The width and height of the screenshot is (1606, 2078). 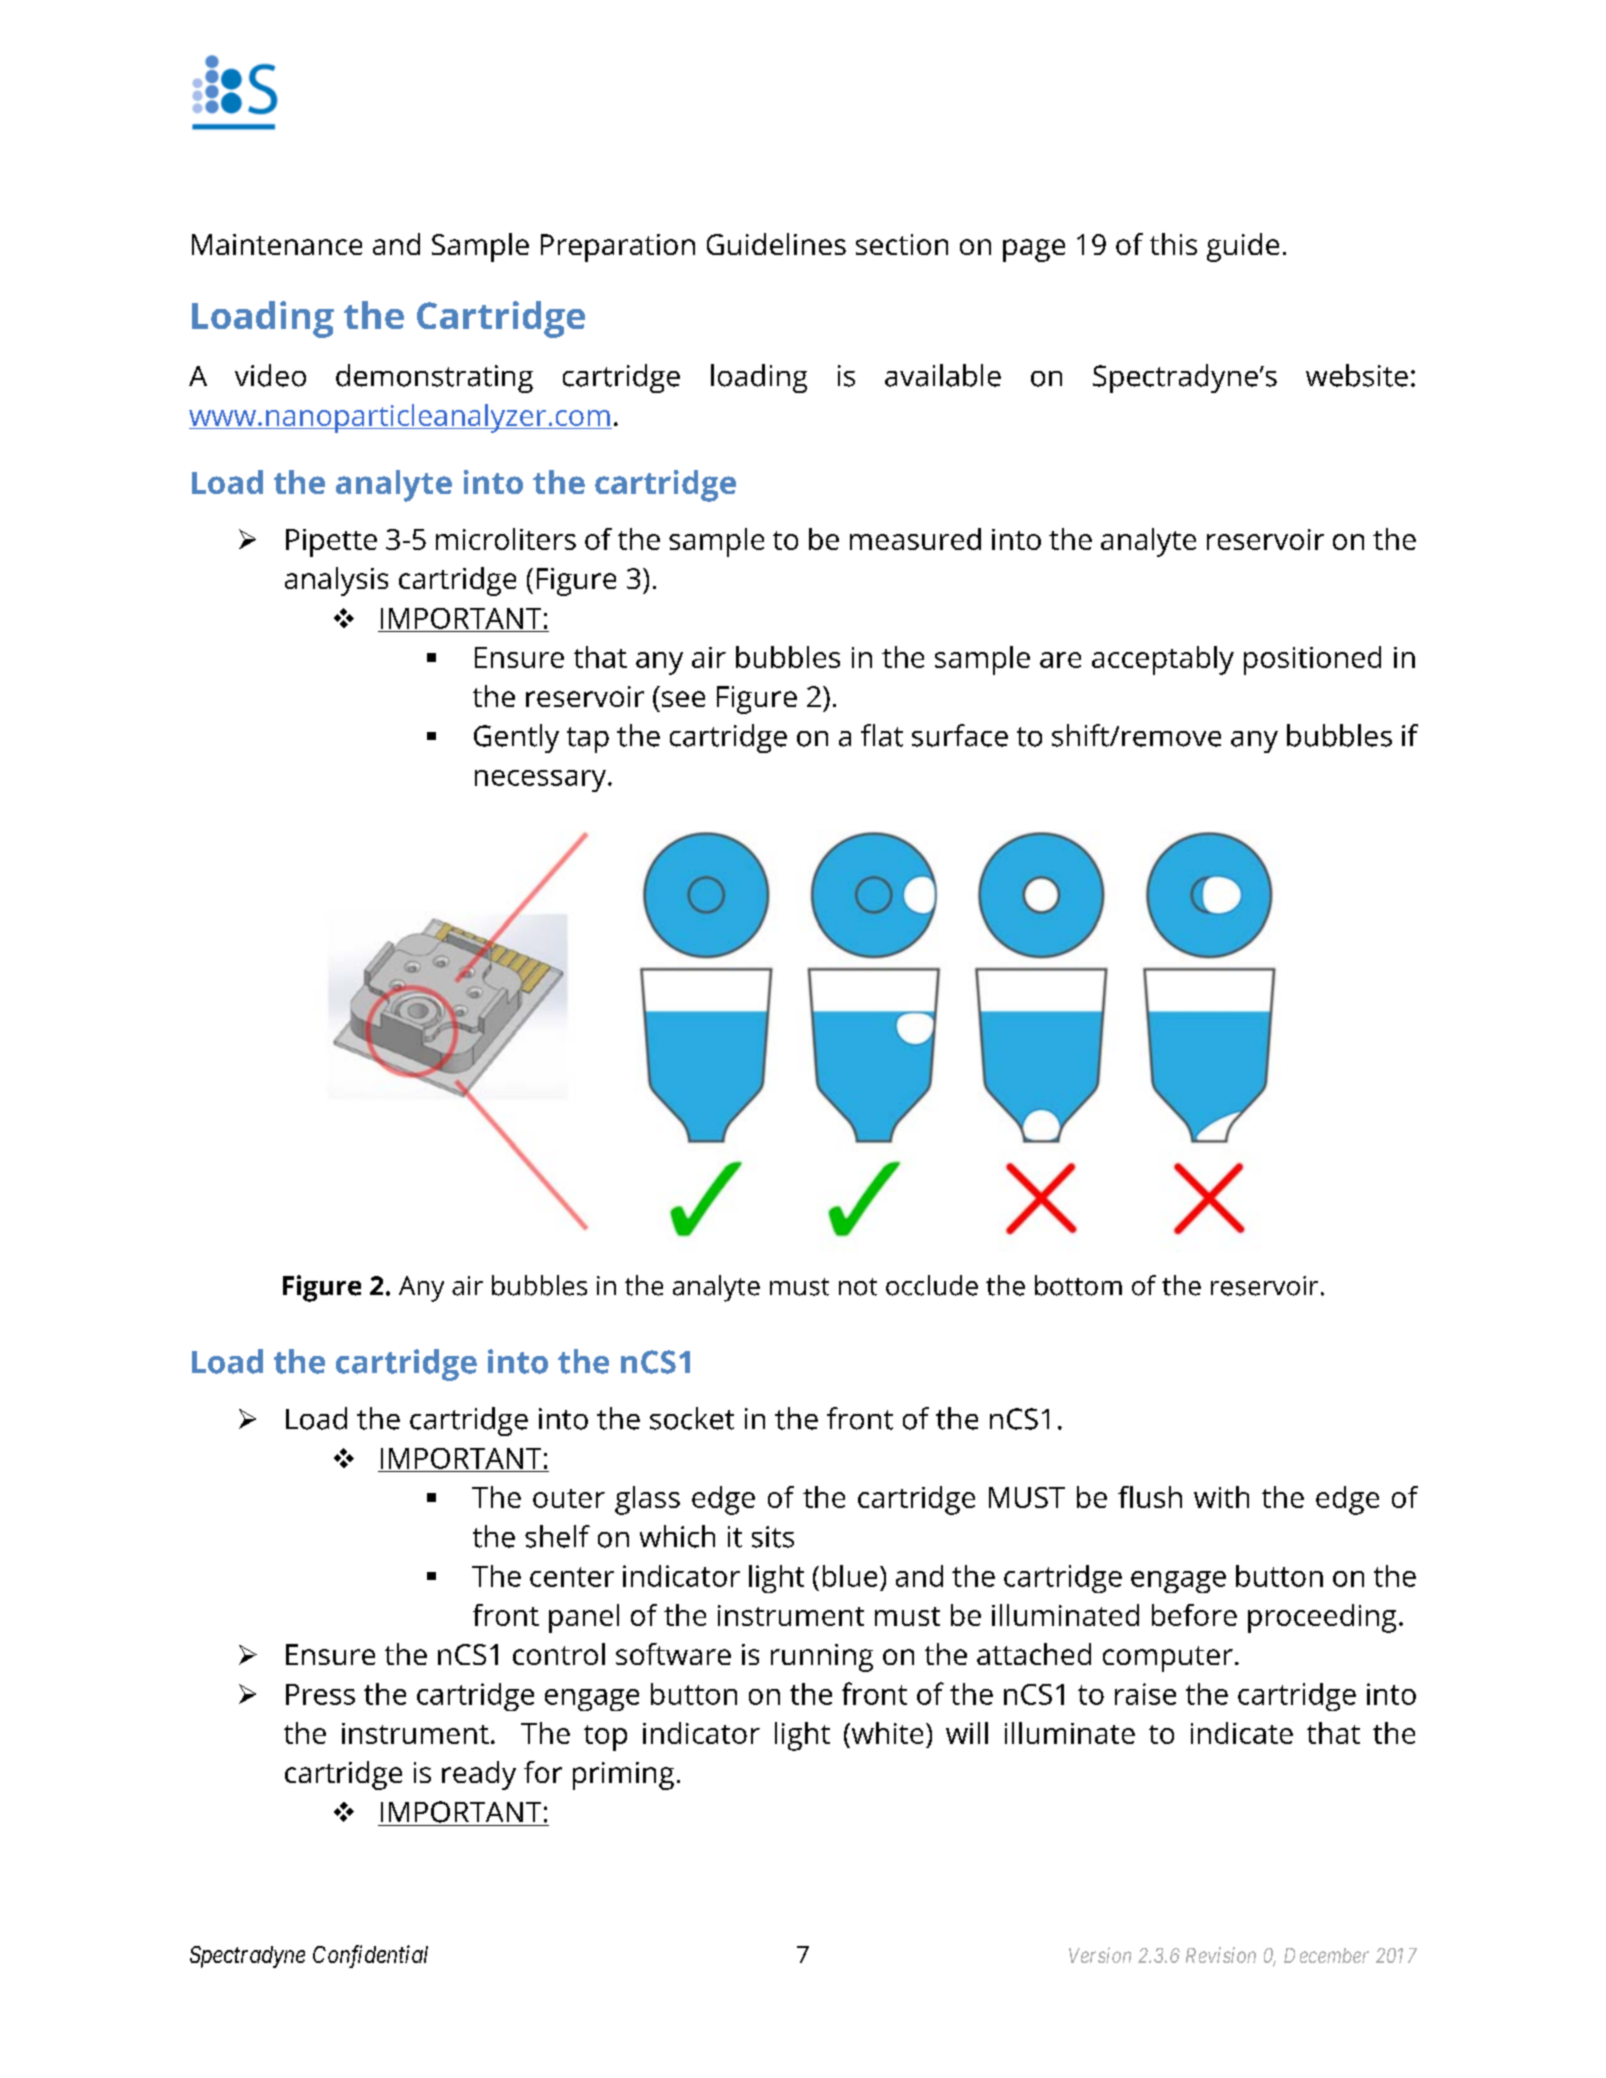 What do you see at coordinates (1163, 660) in the screenshot?
I see `acceptably` at bounding box center [1163, 660].
